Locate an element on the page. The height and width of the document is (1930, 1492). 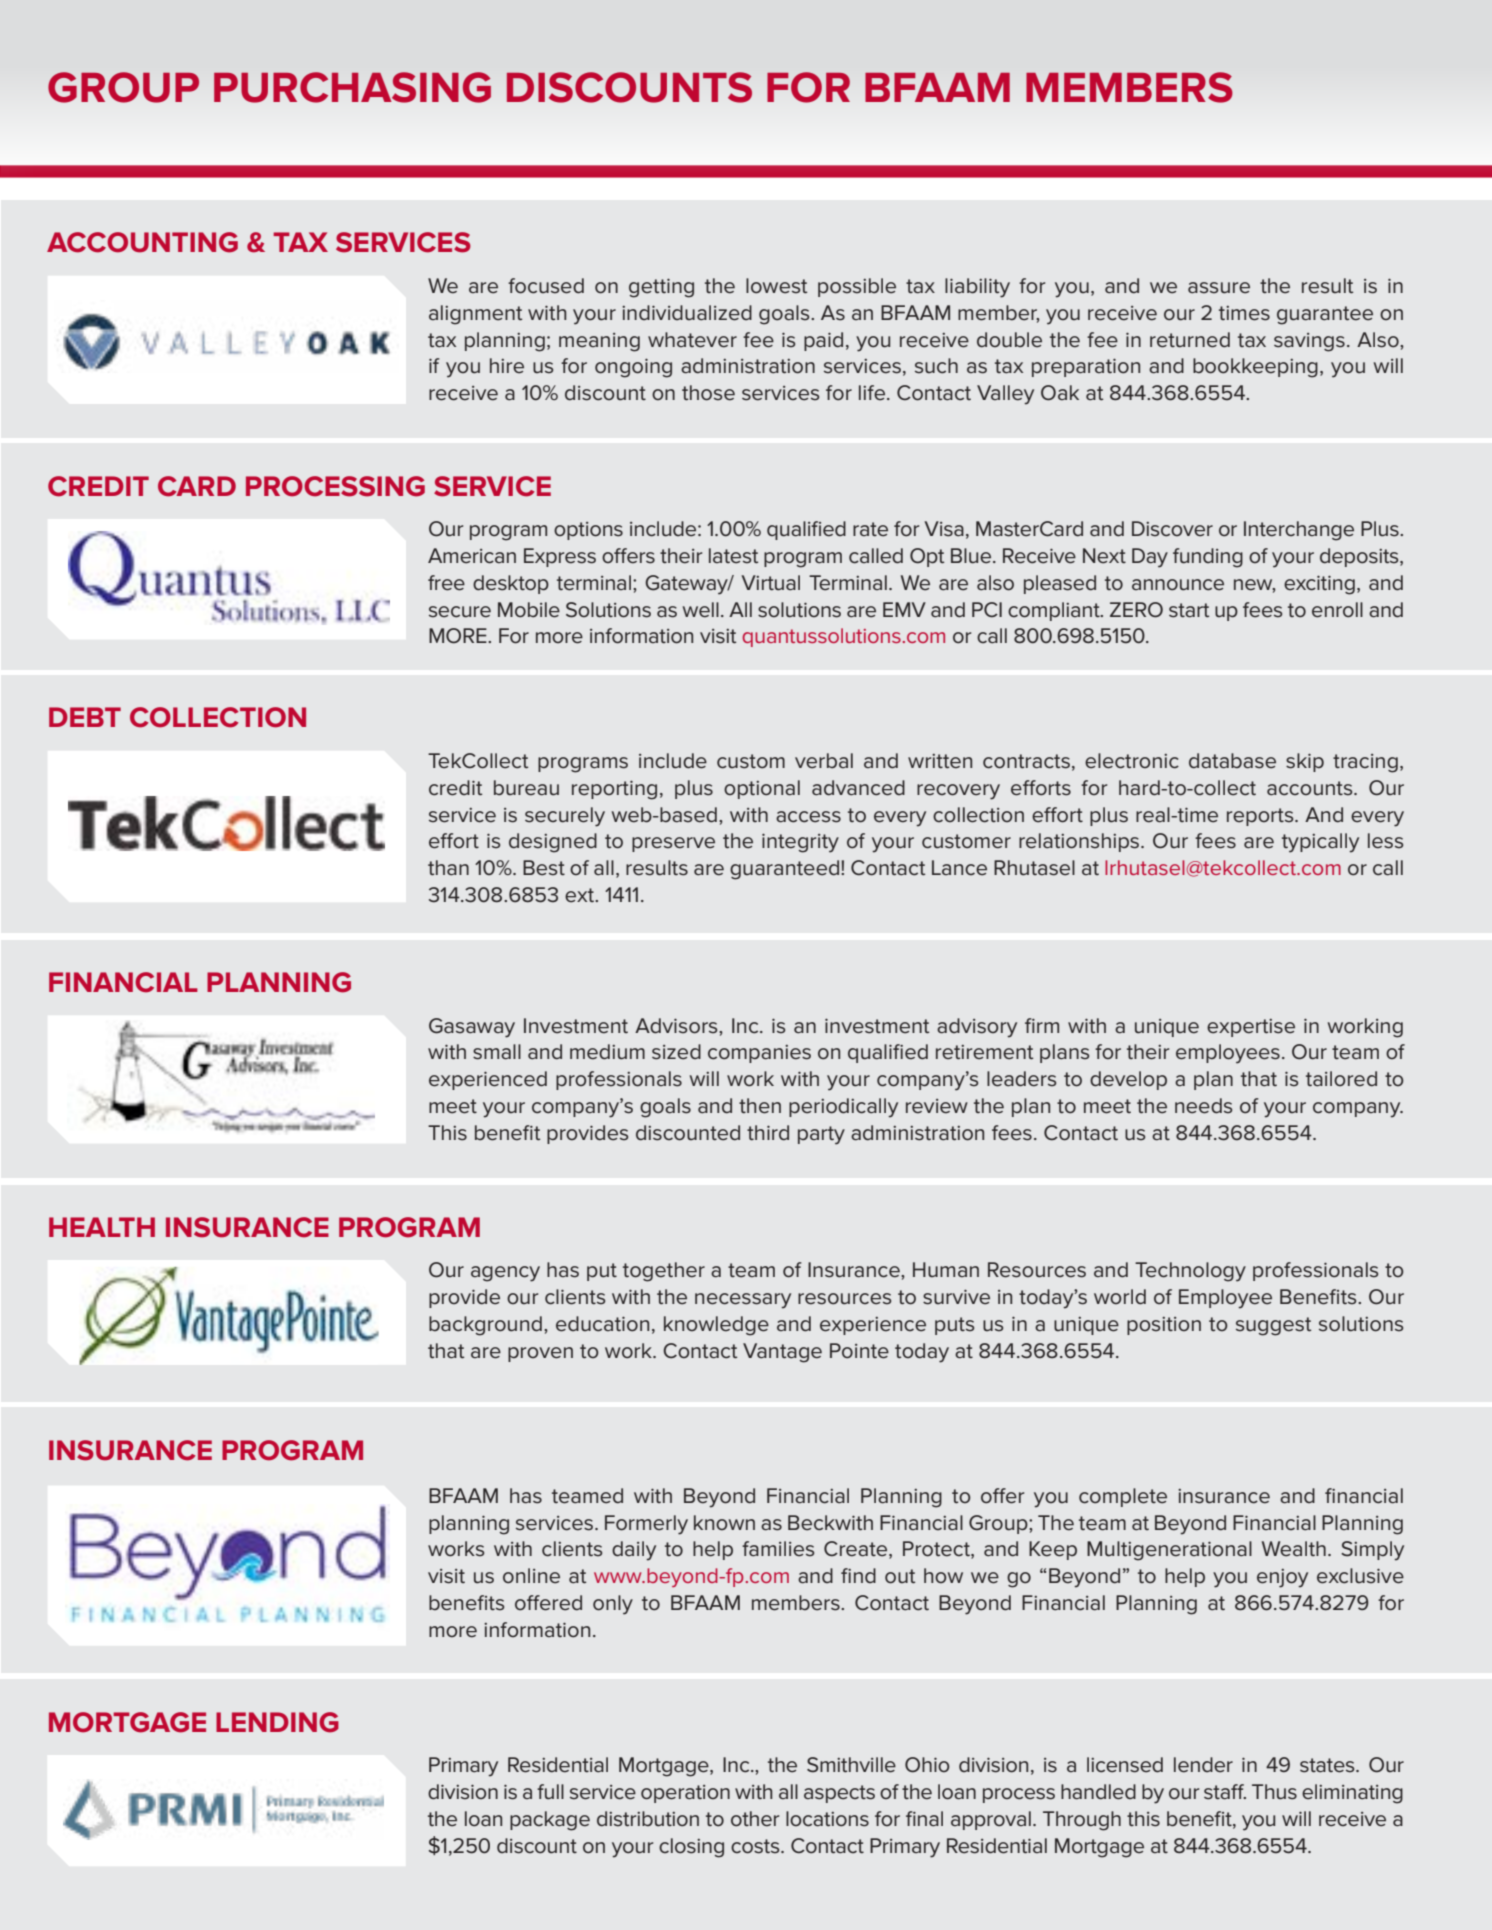
database is located at coordinates (1232, 761).
